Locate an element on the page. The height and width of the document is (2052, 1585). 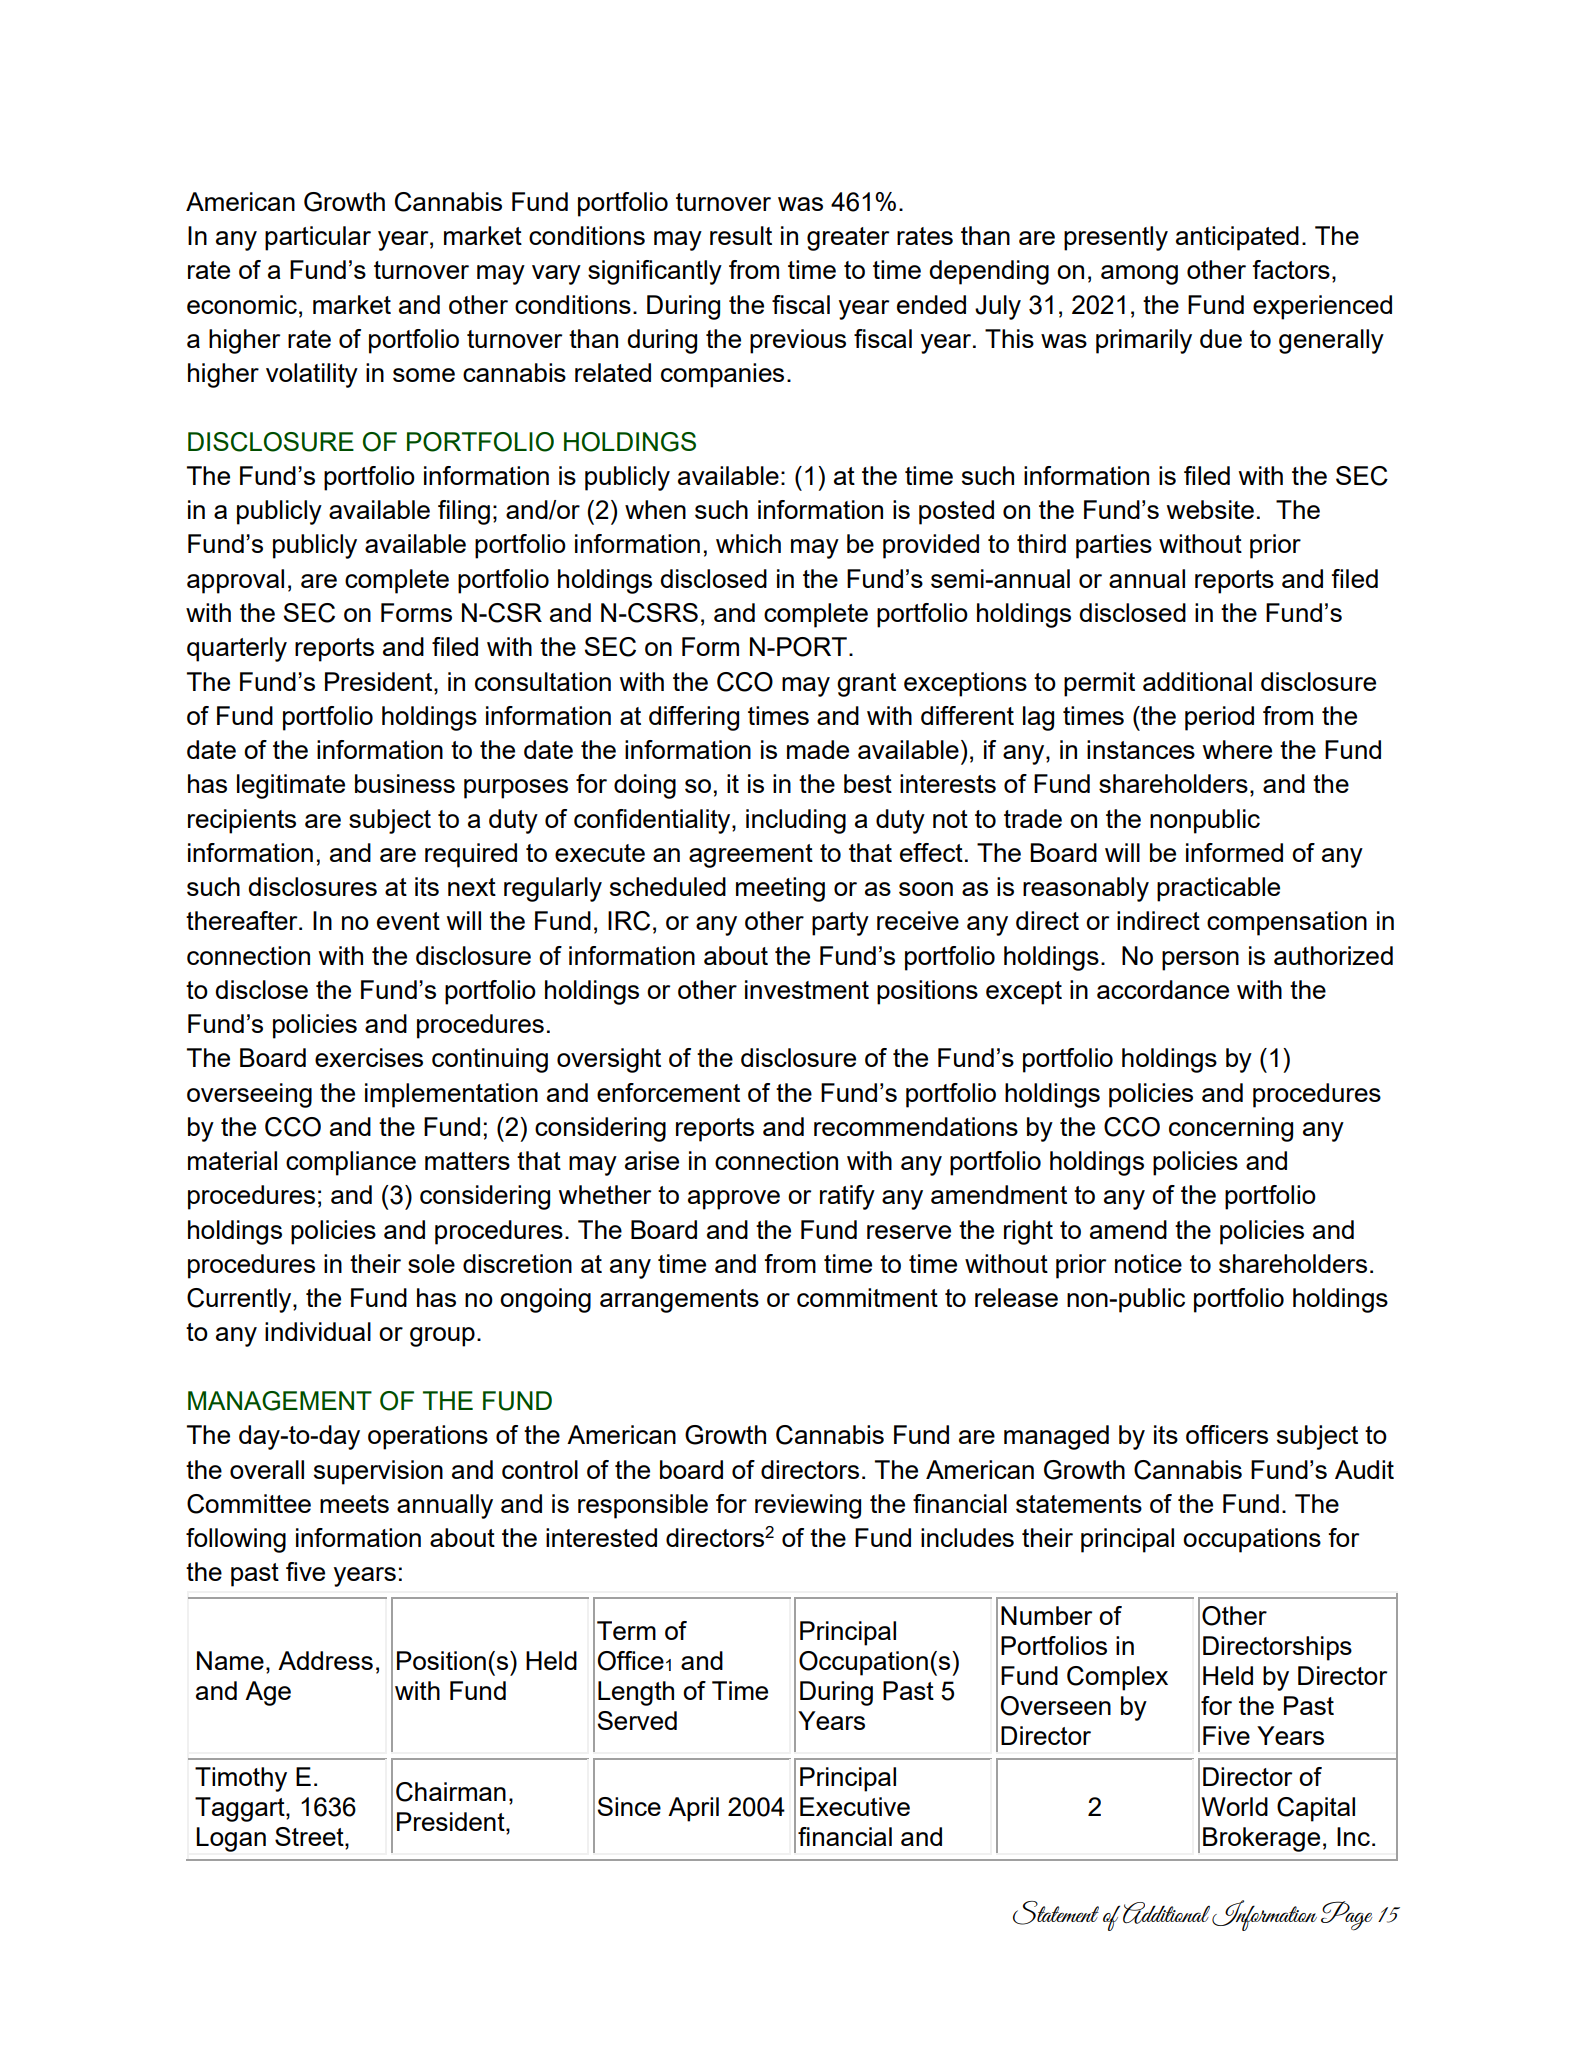
meeting is located at coordinates (780, 889).
